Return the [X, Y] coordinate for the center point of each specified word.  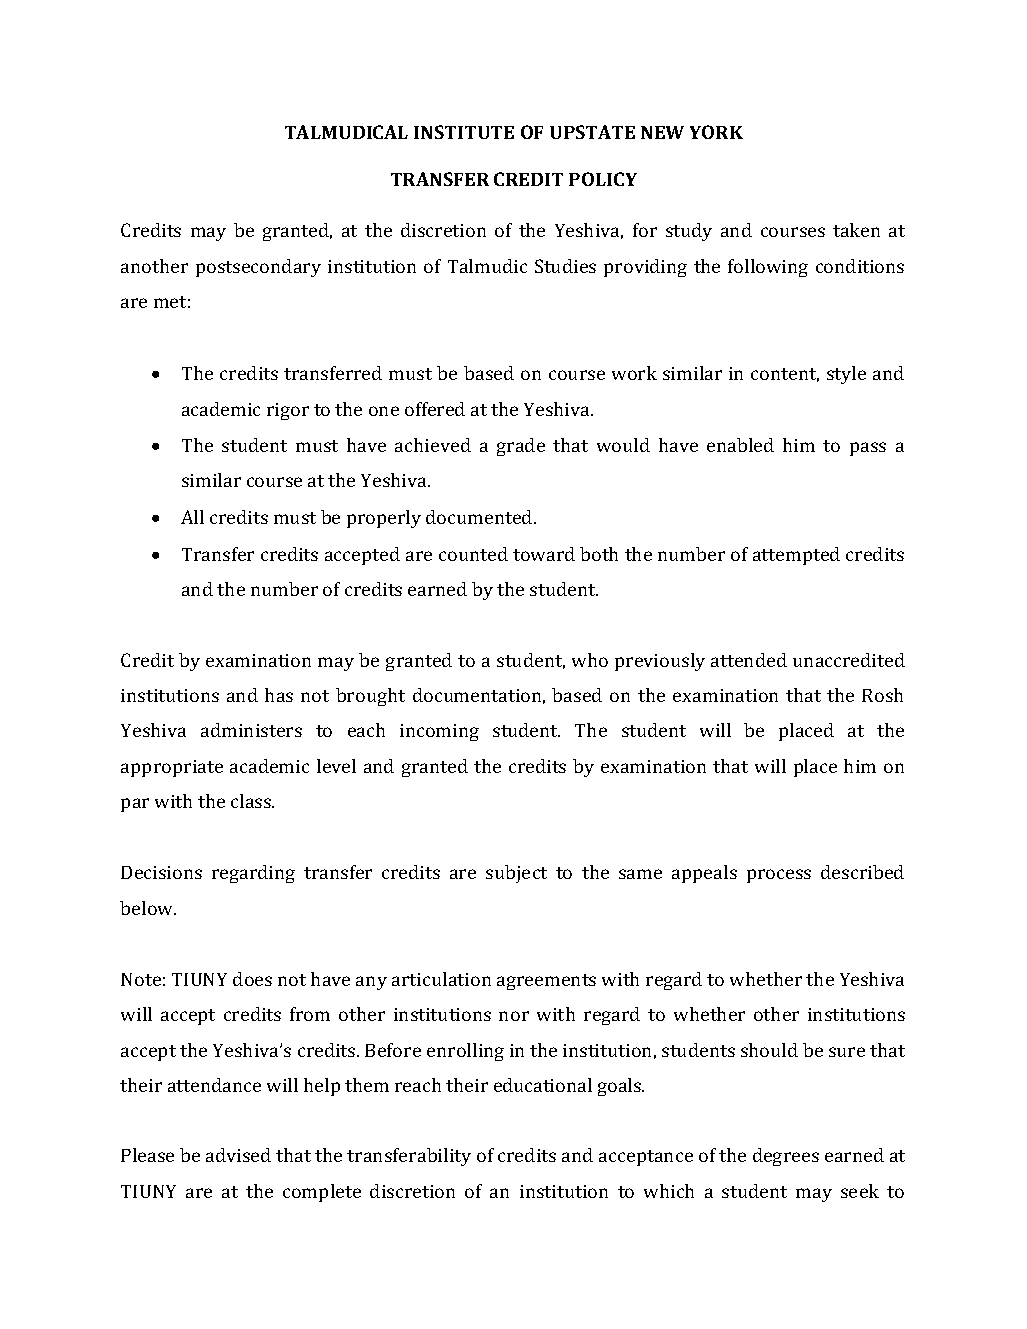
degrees [786, 1157]
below [148, 908]
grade [521, 447]
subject [516, 874]
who [590, 660]
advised [238, 1155]
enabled [740, 445]
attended [749, 660]
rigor [288, 411]
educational [543, 1085]
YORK [716, 132]
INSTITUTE [464, 132]
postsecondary [258, 268]
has [279, 695]
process [779, 876]
